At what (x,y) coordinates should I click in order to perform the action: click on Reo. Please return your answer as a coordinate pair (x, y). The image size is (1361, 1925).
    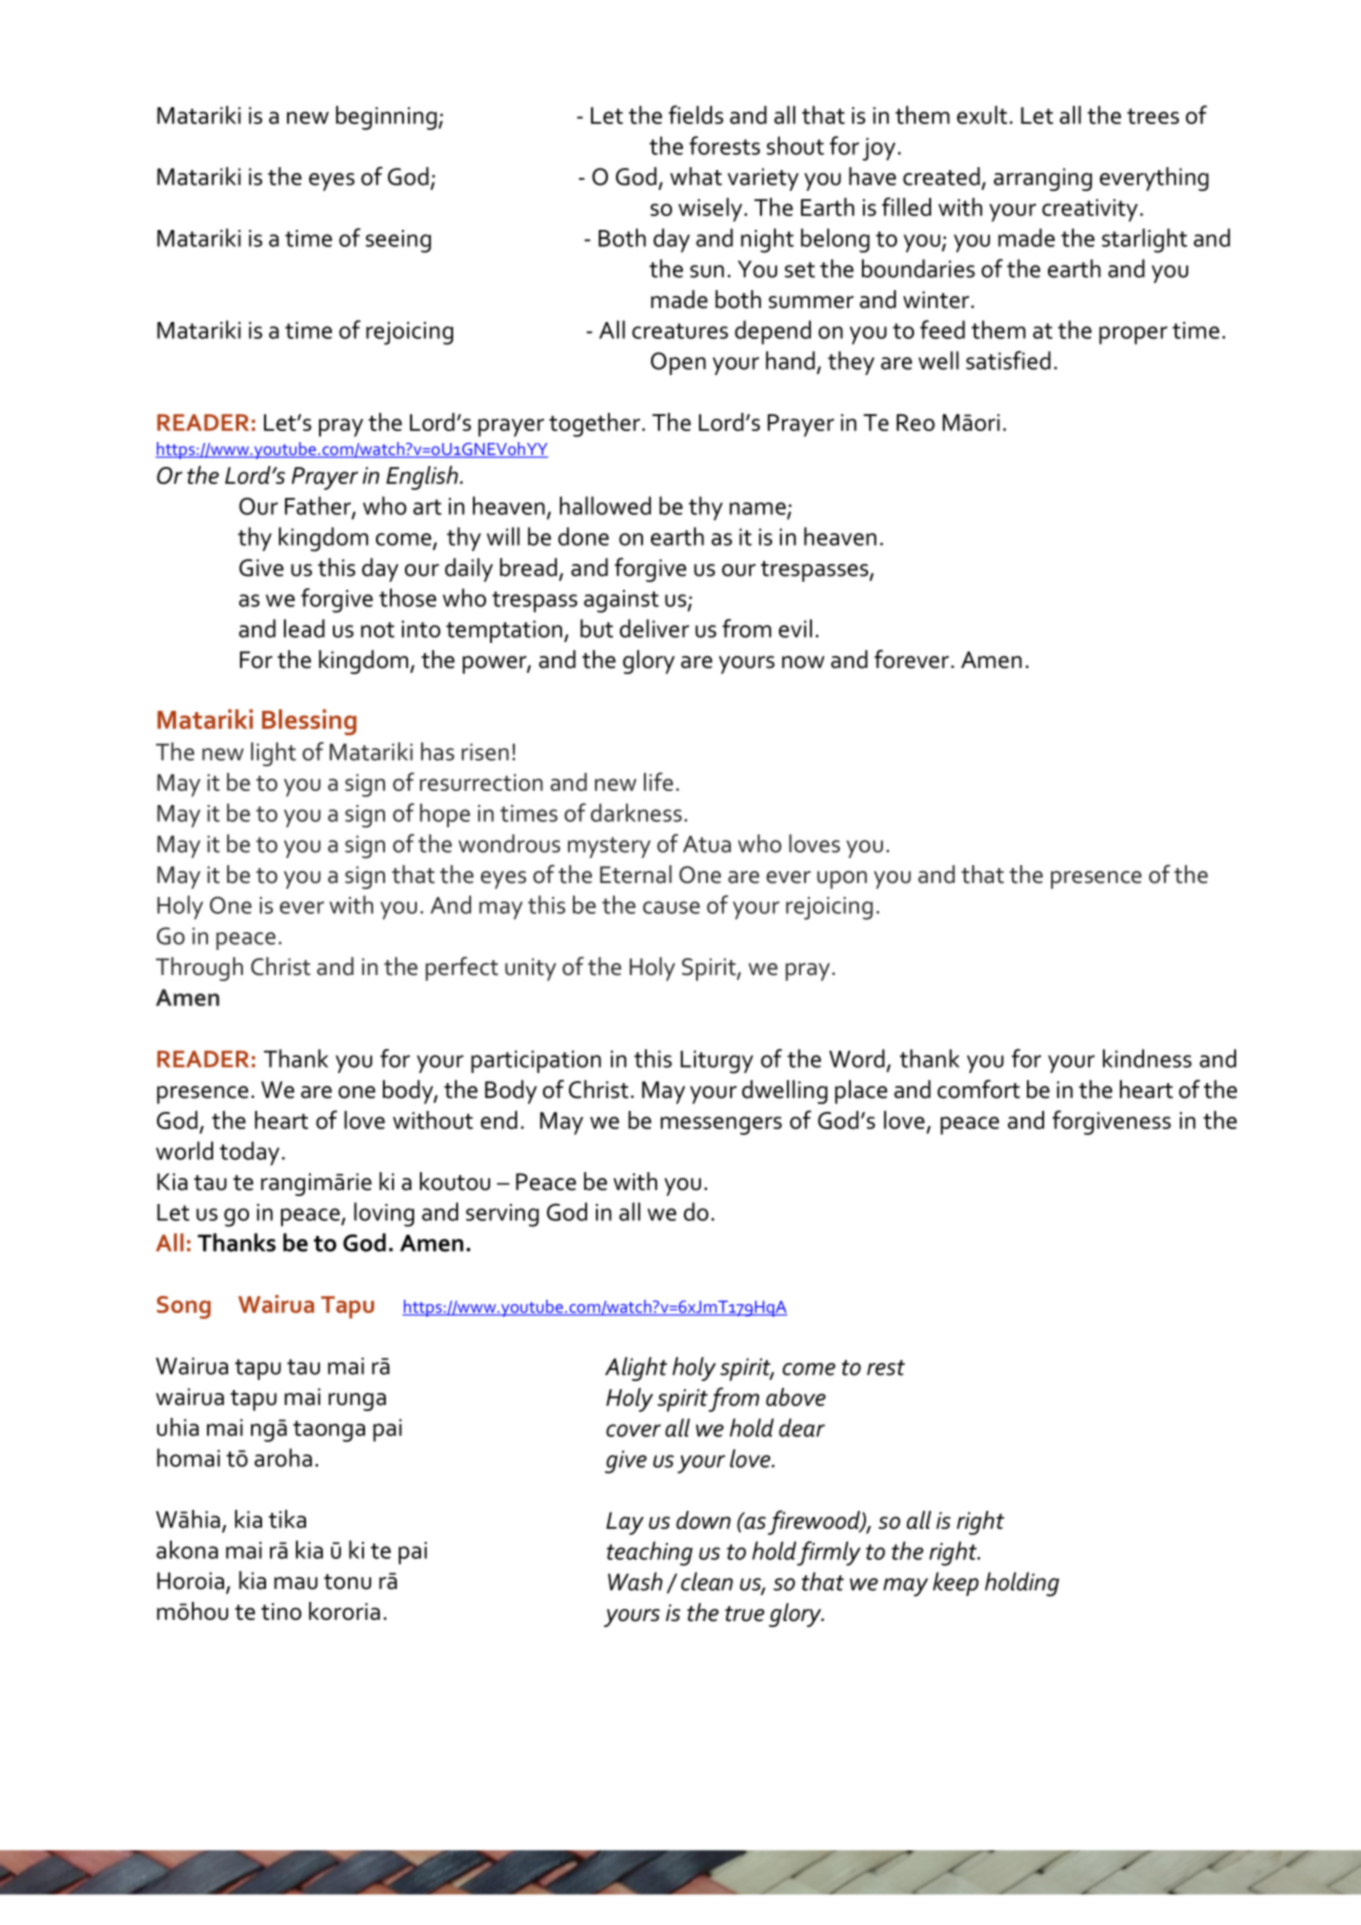
    Looking at the image, I should click on (916, 422).
